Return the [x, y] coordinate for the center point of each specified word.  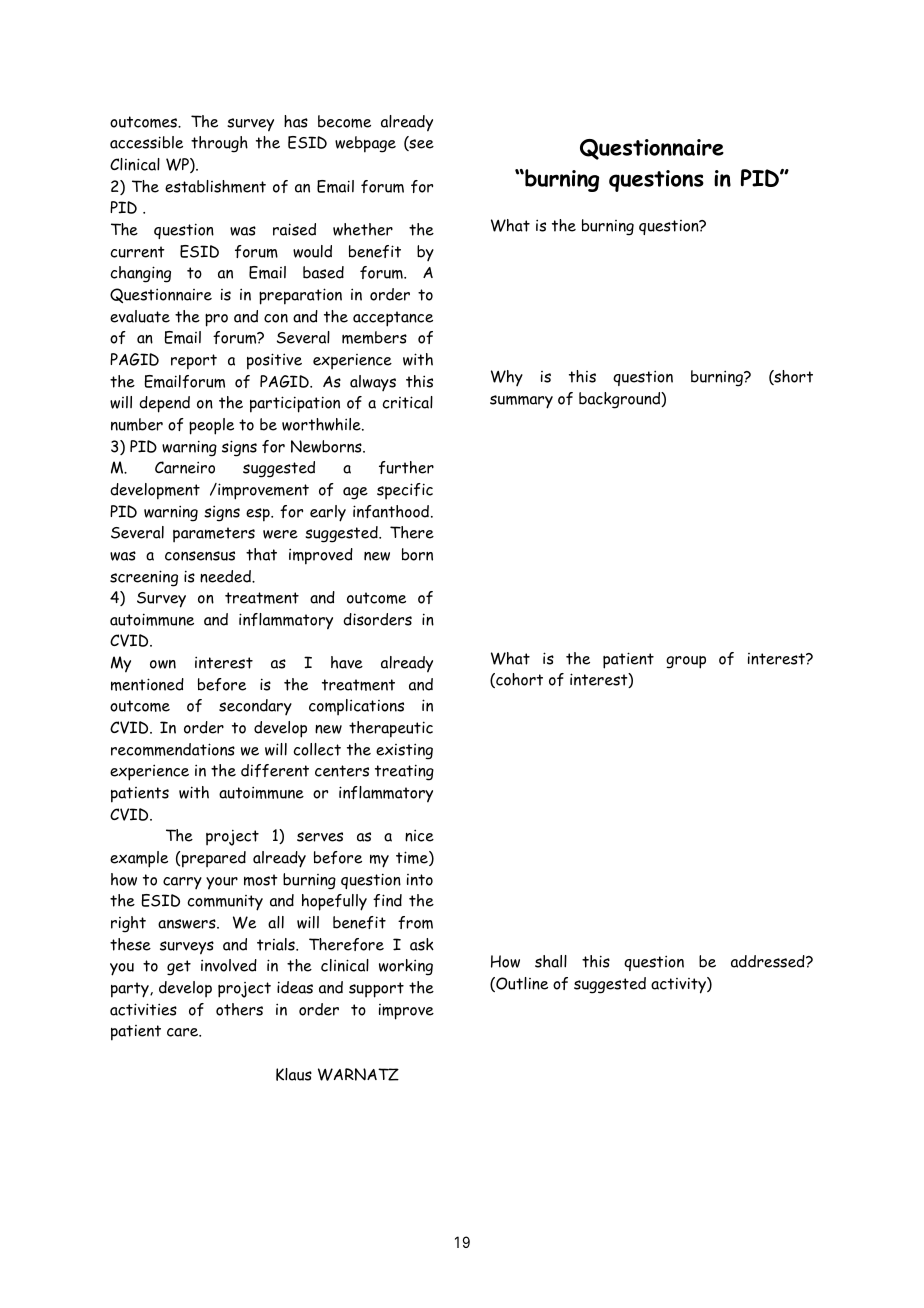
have [347, 662]
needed [226, 576]
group [686, 662]
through [219, 144]
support [376, 990]
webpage [365, 144]
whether [363, 229]
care [184, 1032]
